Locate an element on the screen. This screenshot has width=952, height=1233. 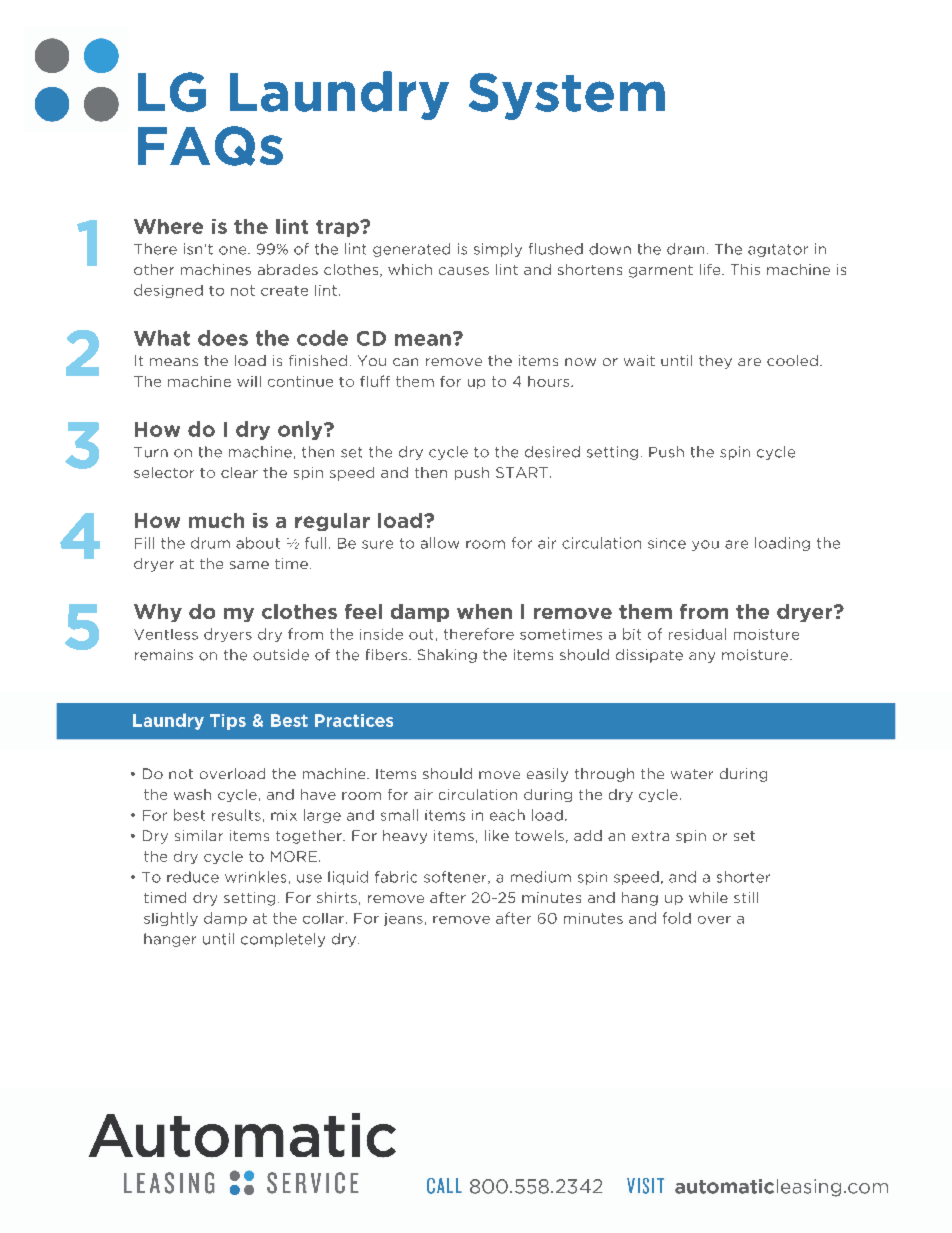
drain is located at coordinates (685, 249).
